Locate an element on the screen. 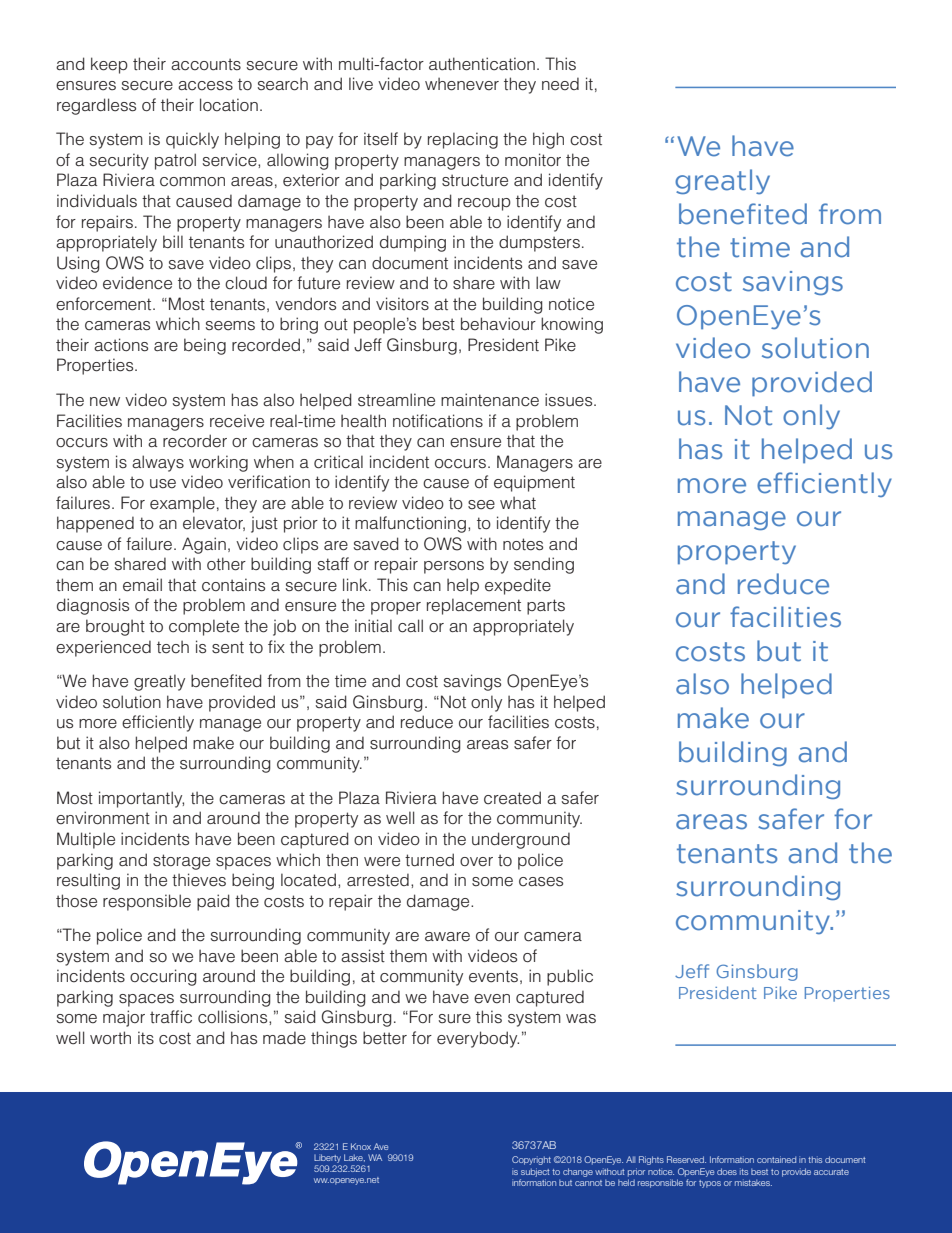 Image resolution: width=952 pixels, height=1233 pixels. replacing is located at coordinates (463, 140).
